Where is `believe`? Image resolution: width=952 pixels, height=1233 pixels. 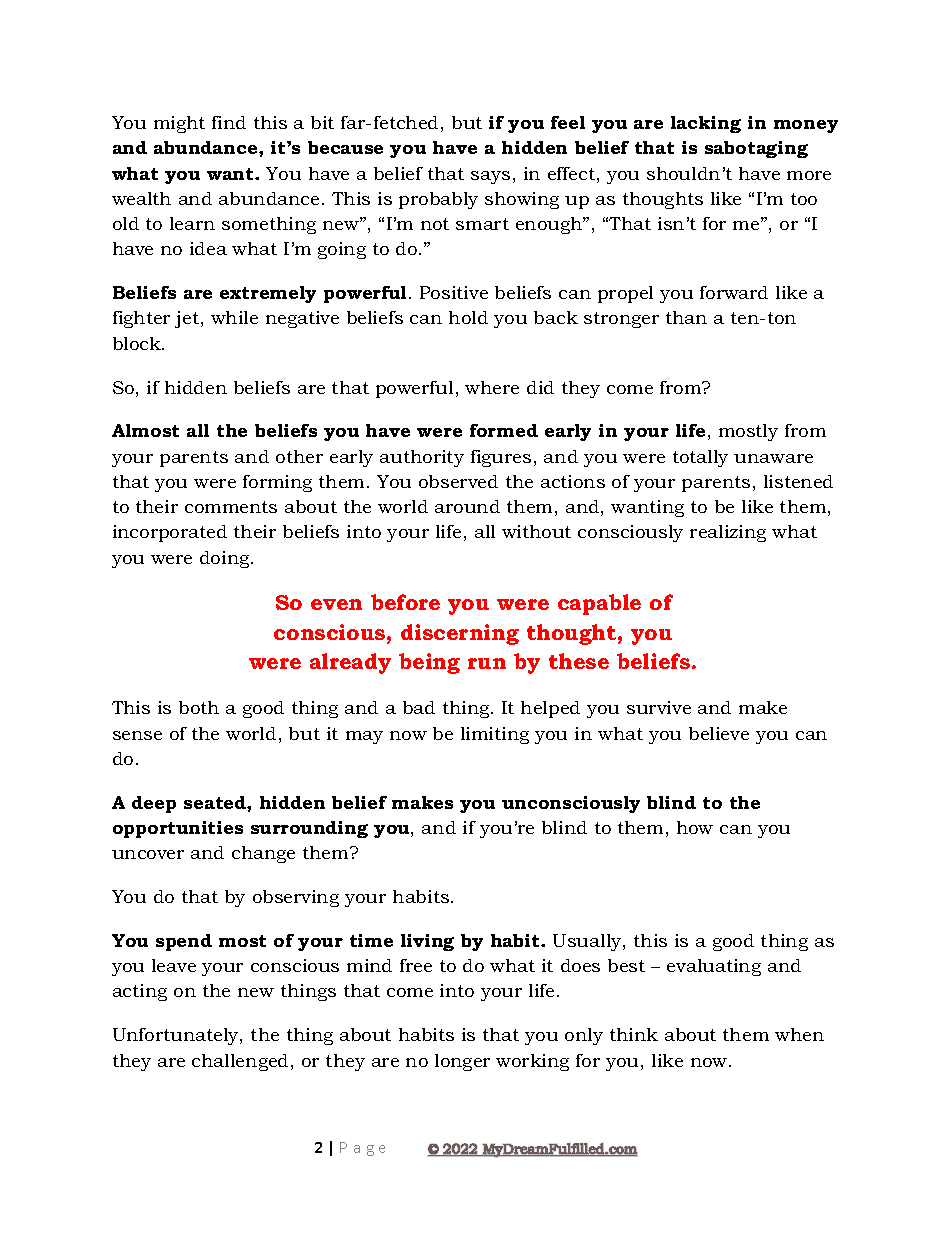
believe is located at coordinates (719, 733).
